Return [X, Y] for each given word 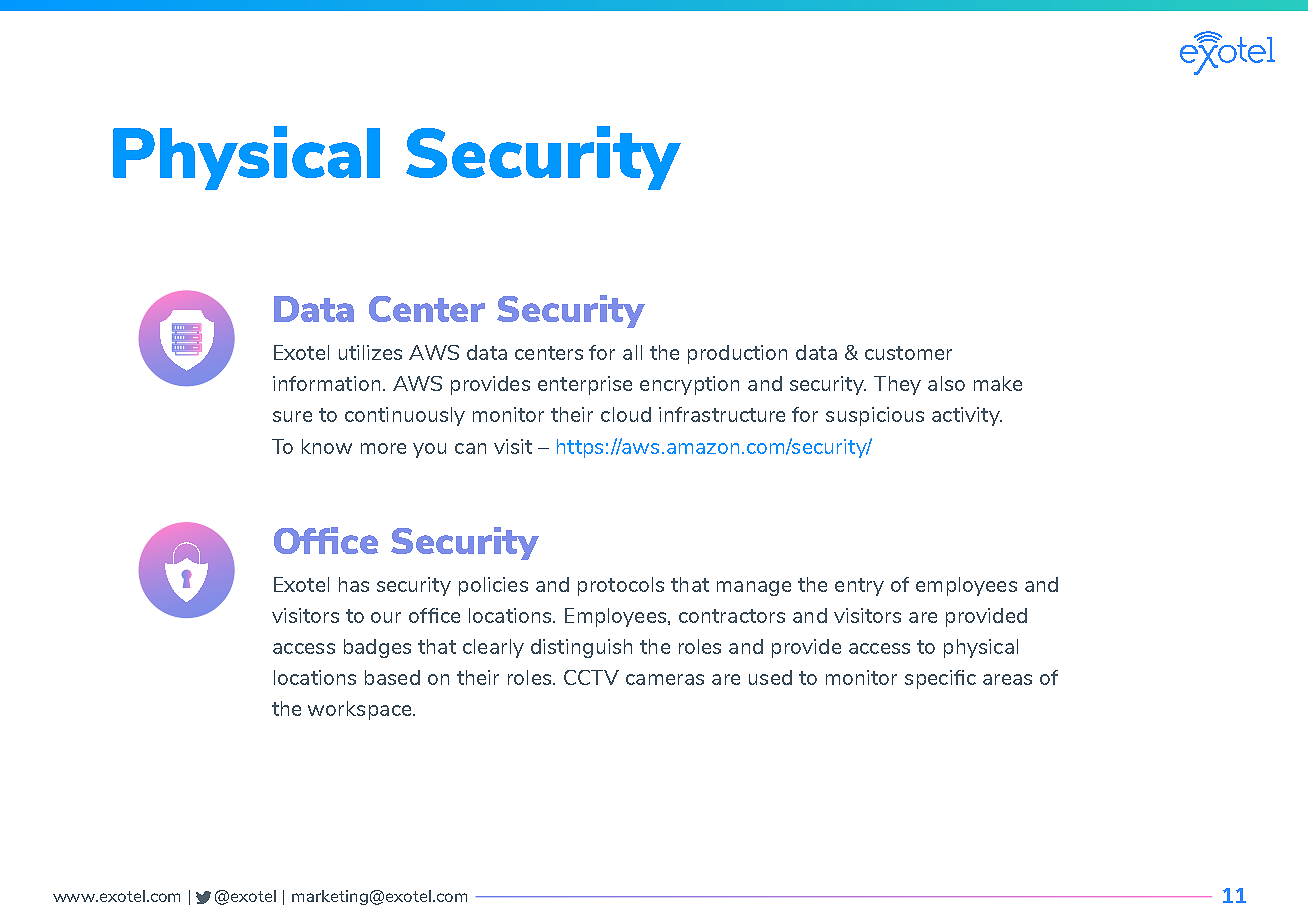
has [354, 584]
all [632, 352]
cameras [665, 679]
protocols [621, 586]
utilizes [370, 352]
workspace [361, 710]
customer [908, 353]
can [470, 448]
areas [1007, 679]
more [383, 448]
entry [859, 587]
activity [967, 416]
